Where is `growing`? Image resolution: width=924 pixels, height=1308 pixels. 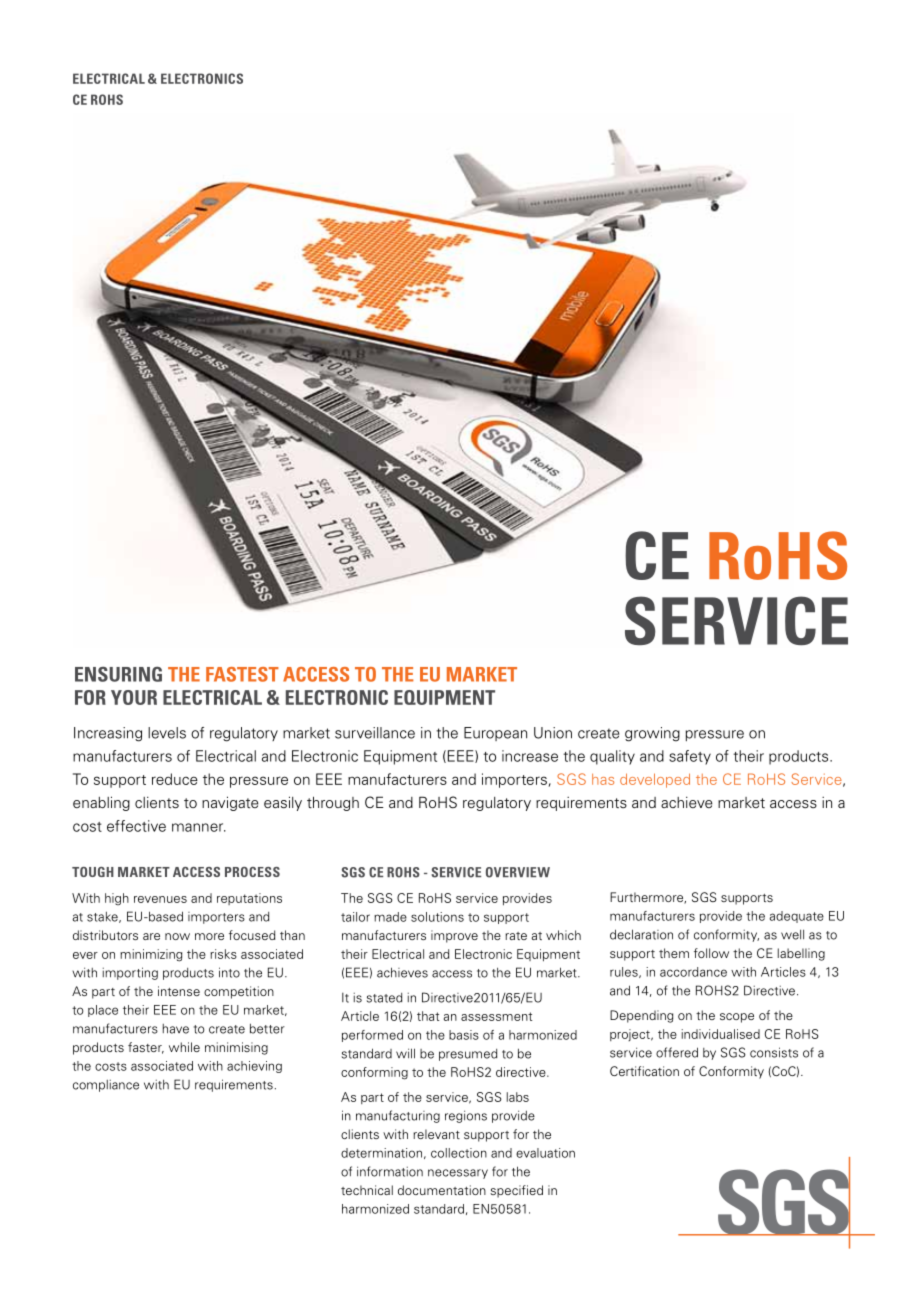
growing is located at coordinates (652, 734).
